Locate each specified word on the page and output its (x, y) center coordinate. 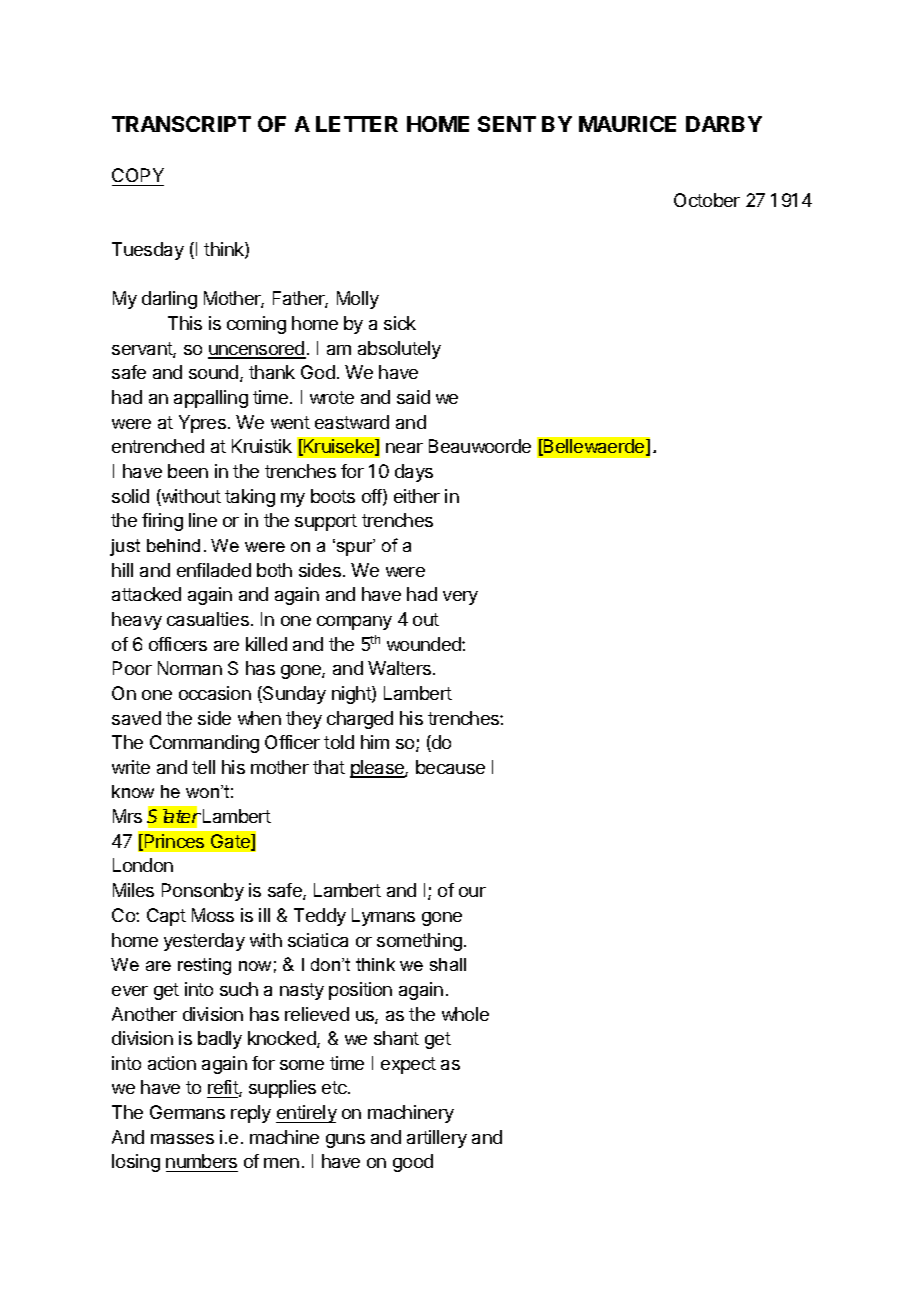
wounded (425, 644)
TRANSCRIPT (181, 124)
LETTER (357, 124)
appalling (211, 399)
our (472, 892)
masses (182, 1139)
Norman (190, 668)
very (460, 598)
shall (448, 964)
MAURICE (627, 124)
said (413, 397)
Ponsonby (203, 892)
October (707, 200)
